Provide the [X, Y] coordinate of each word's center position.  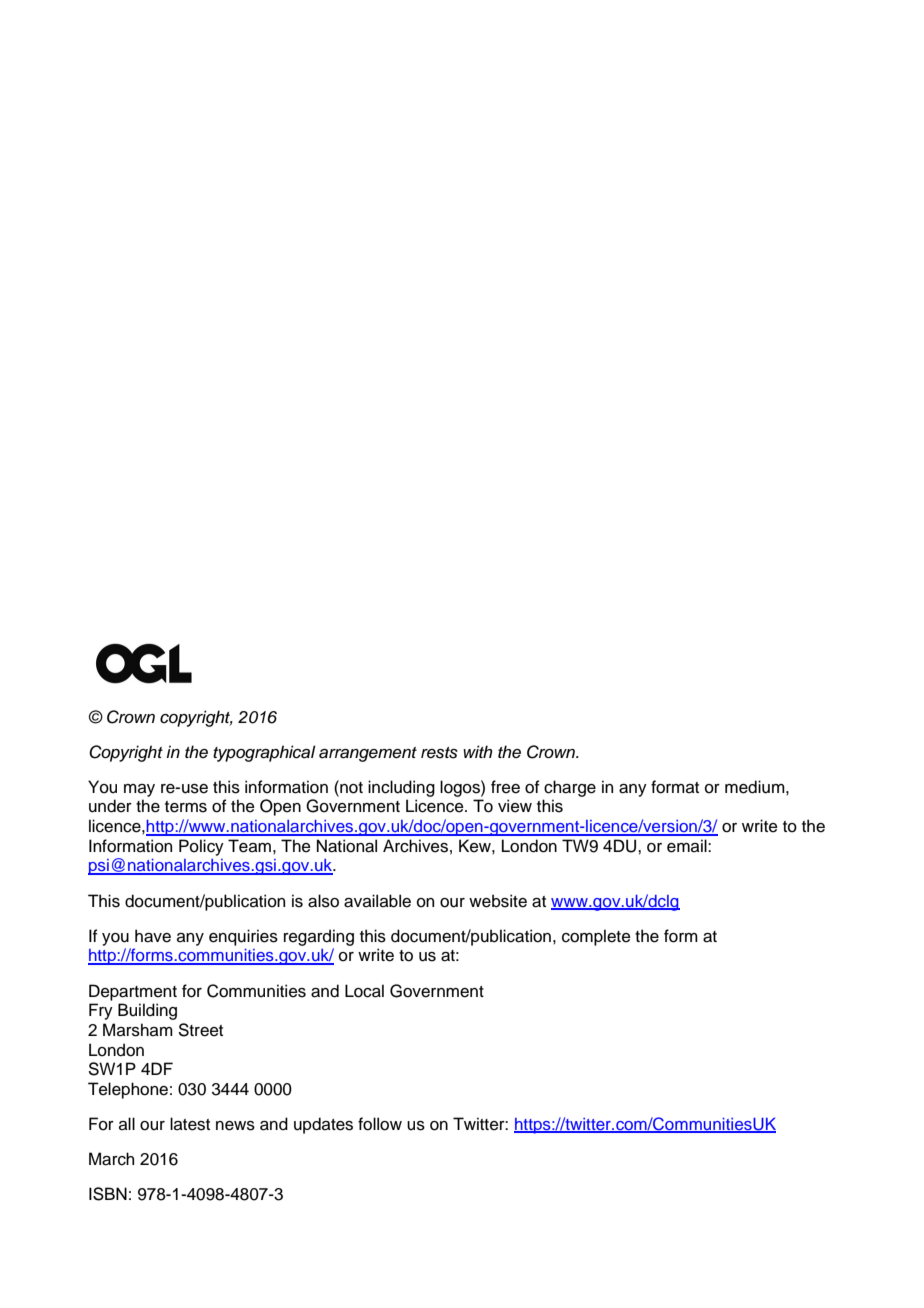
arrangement [368, 754]
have [153, 936]
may [139, 790]
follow [380, 1124]
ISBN [108, 1194]
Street [201, 1030]
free [505, 787]
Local [364, 991]
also [323, 901]
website [498, 901]
